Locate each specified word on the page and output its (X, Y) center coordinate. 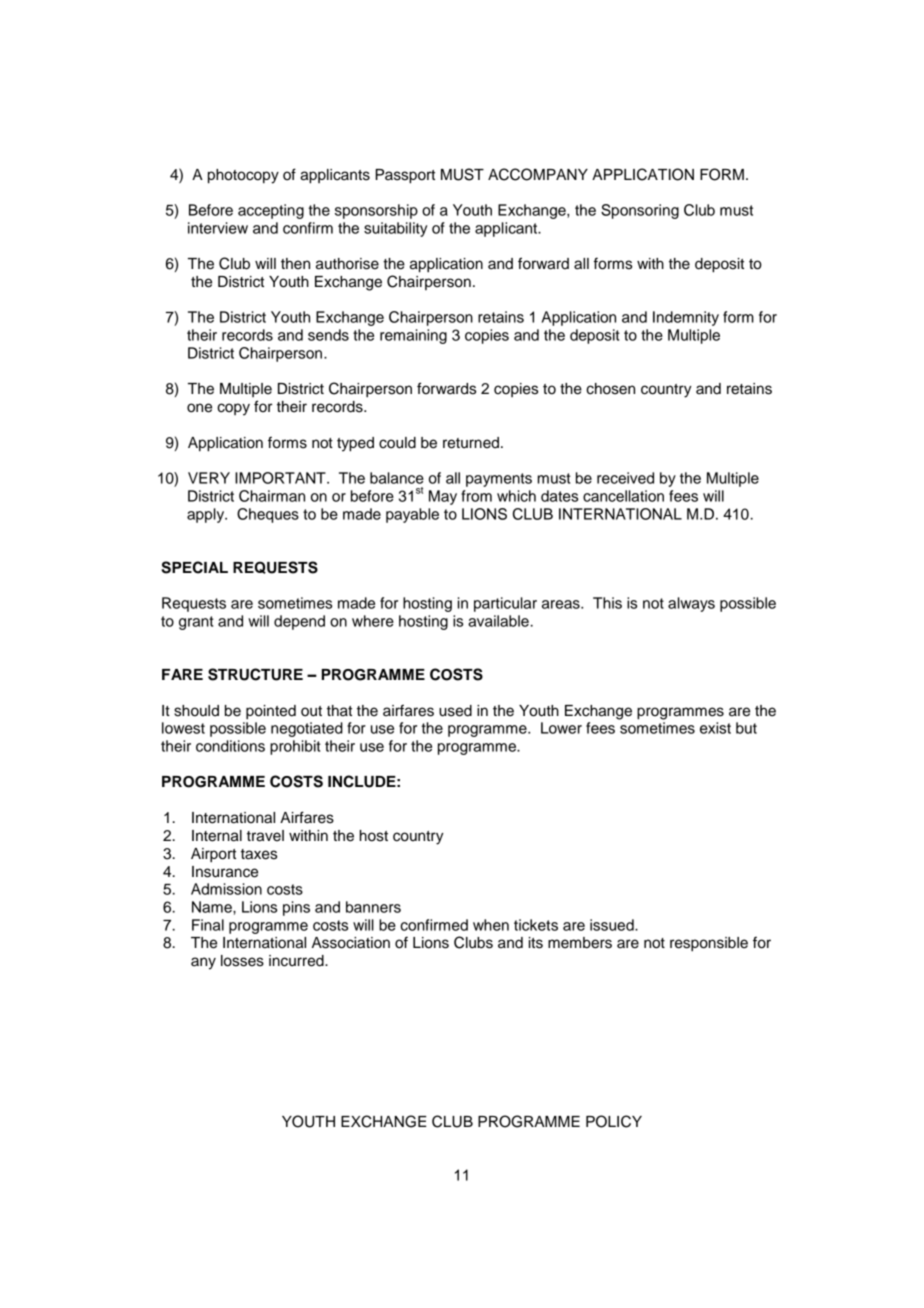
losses (242, 961)
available (498, 621)
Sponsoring (640, 211)
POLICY (614, 1121)
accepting (271, 211)
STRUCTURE (255, 674)
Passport (405, 176)
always (691, 604)
